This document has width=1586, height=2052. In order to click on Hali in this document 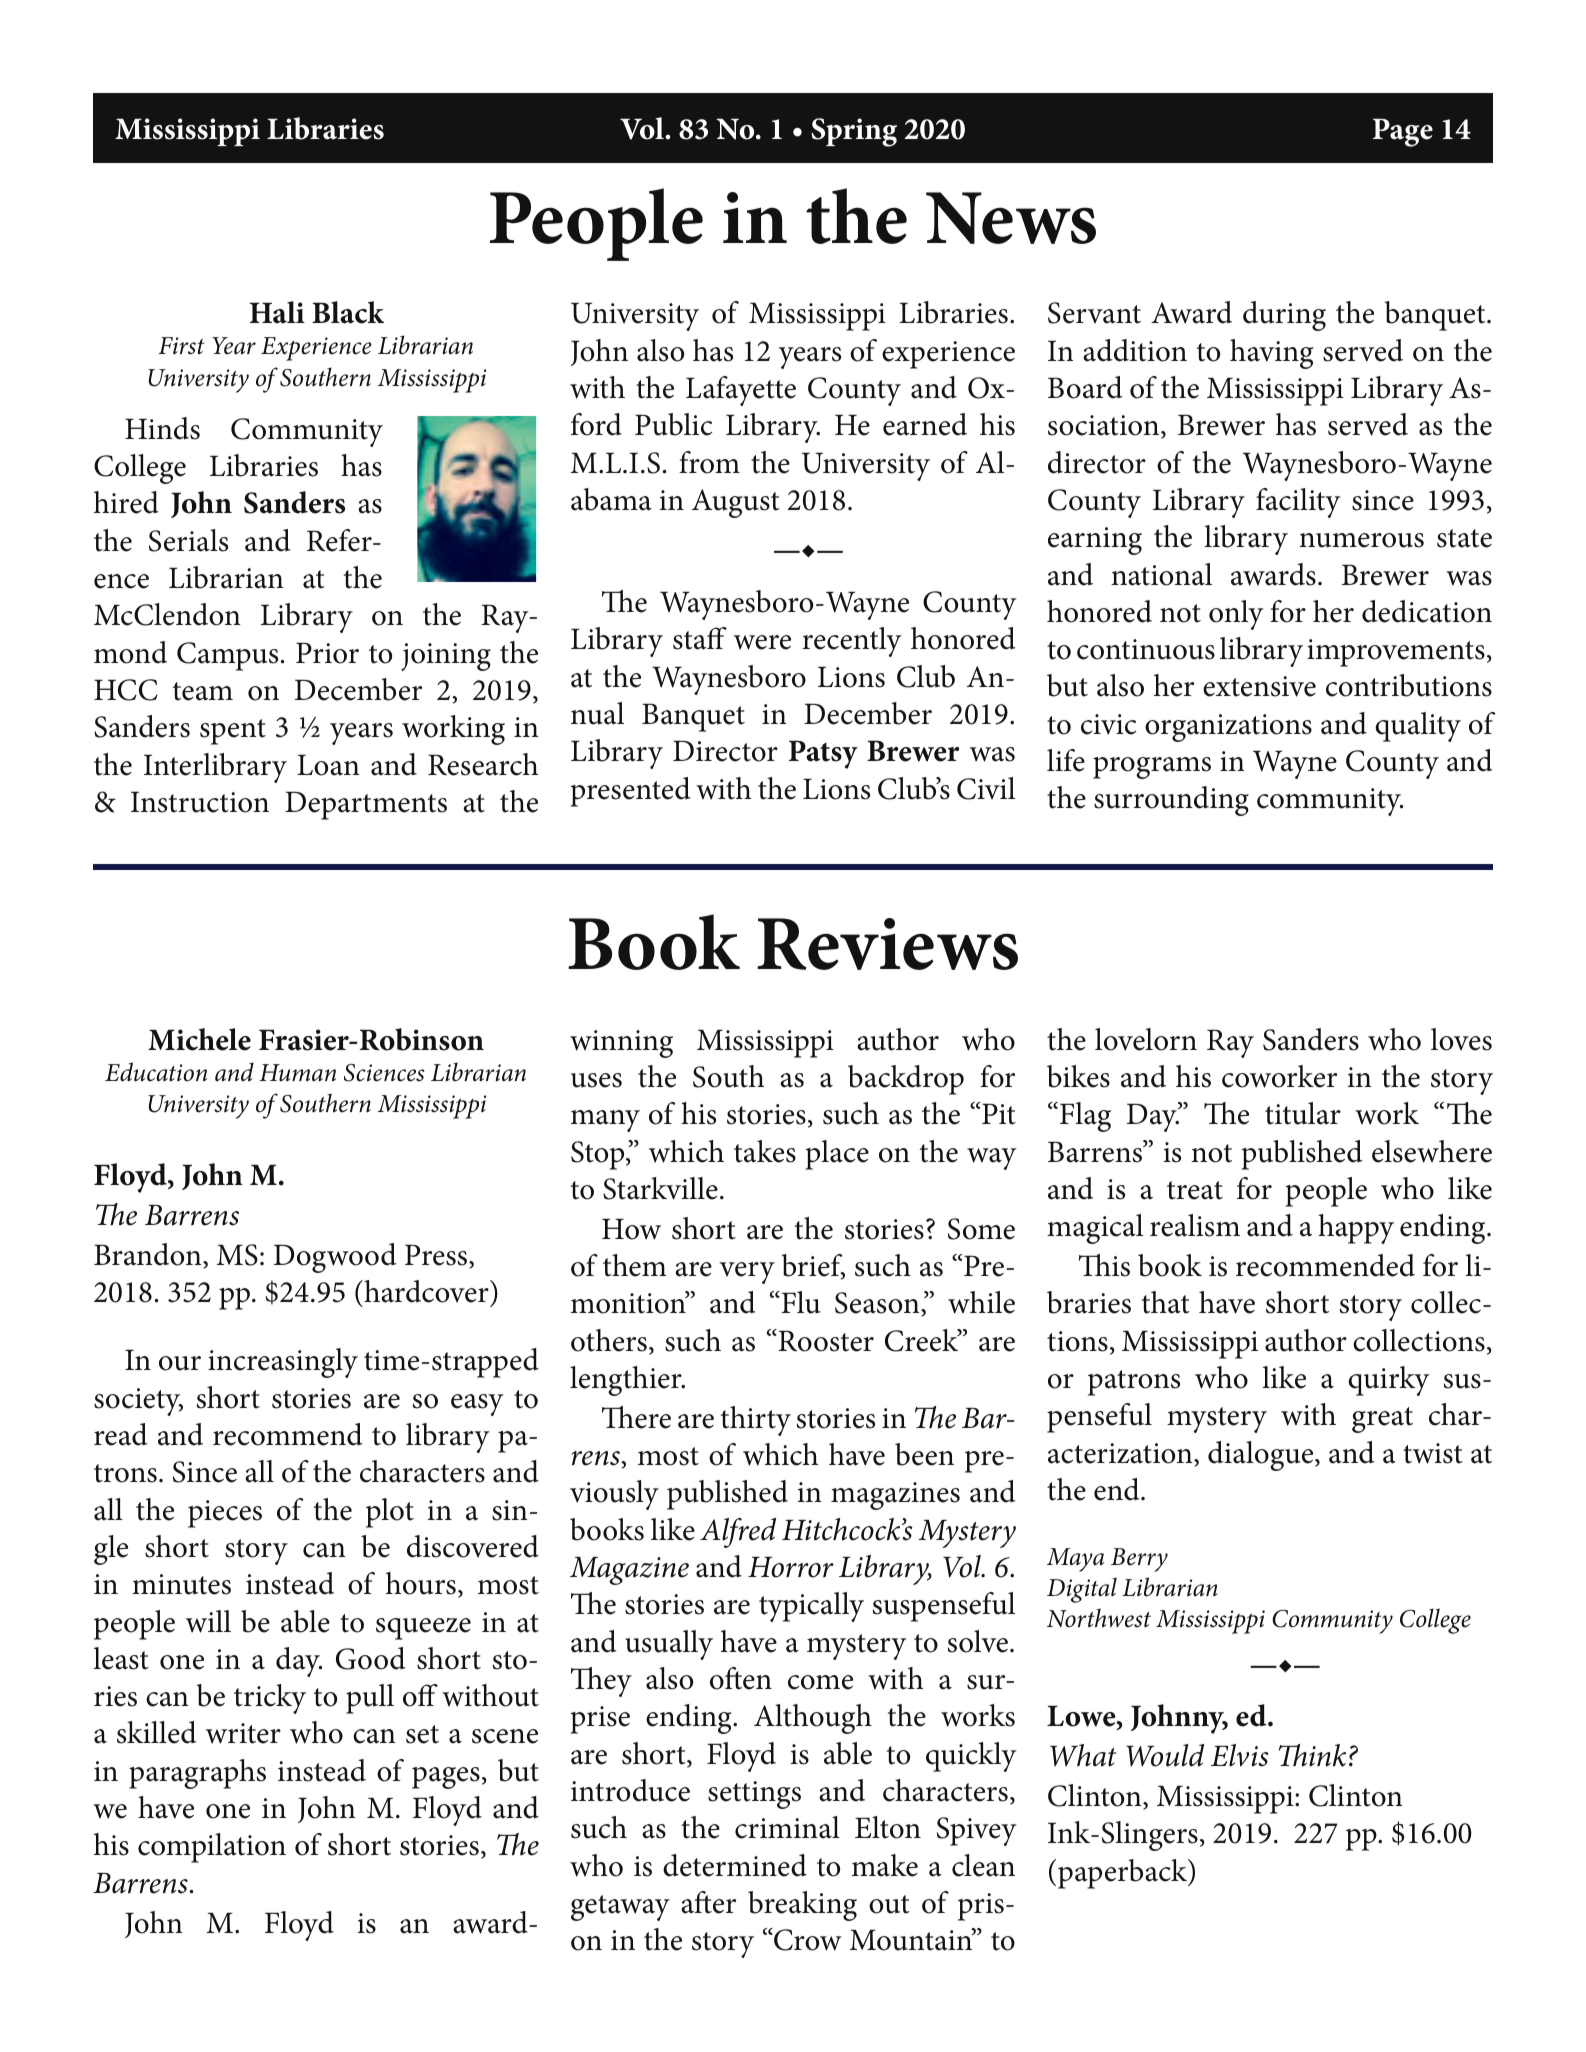, I will do `click(277, 312)`.
